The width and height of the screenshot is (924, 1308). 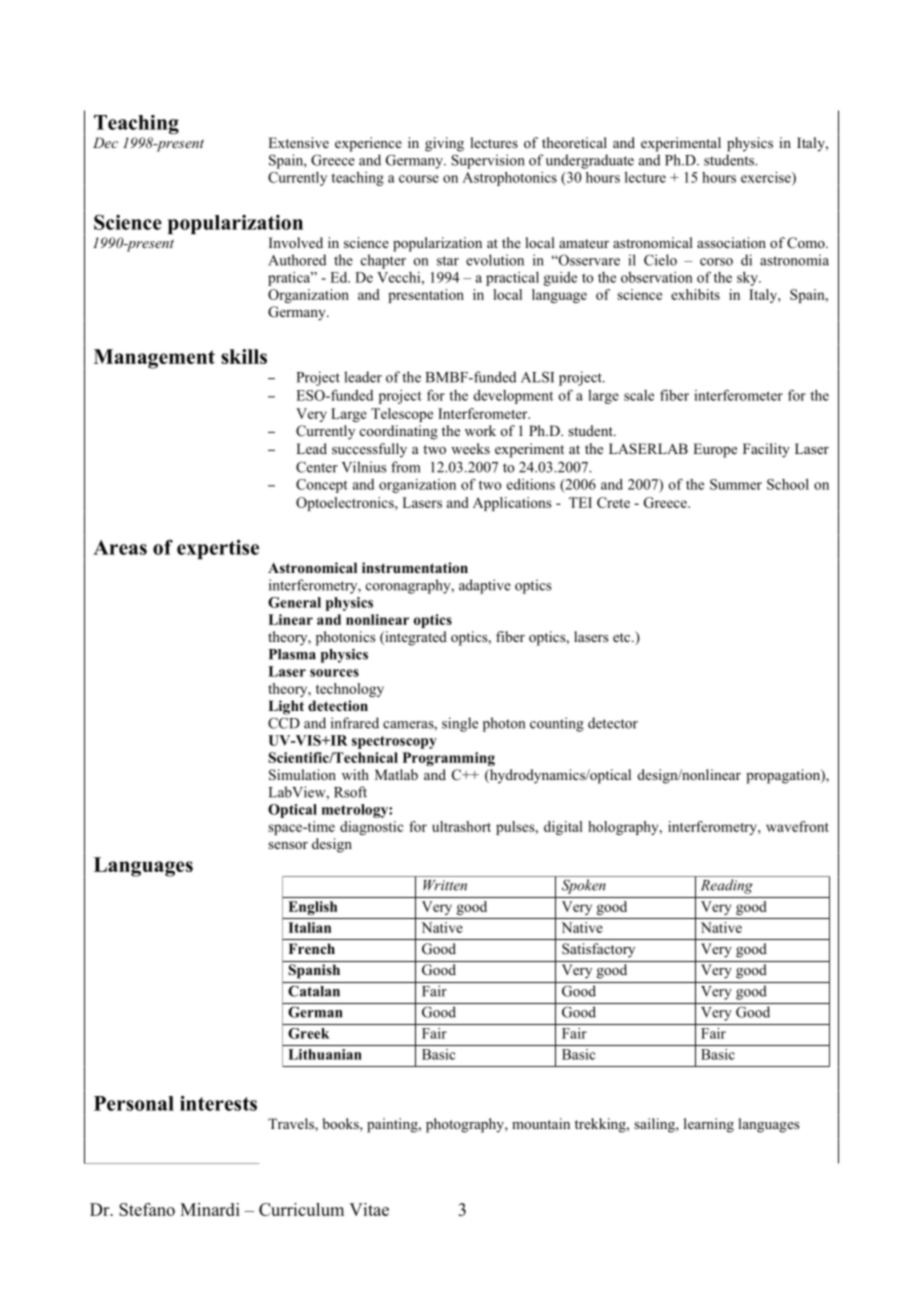 What do you see at coordinates (512, 504) in the screenshot?
I see `Applications` at bounding box center [512, 504].
